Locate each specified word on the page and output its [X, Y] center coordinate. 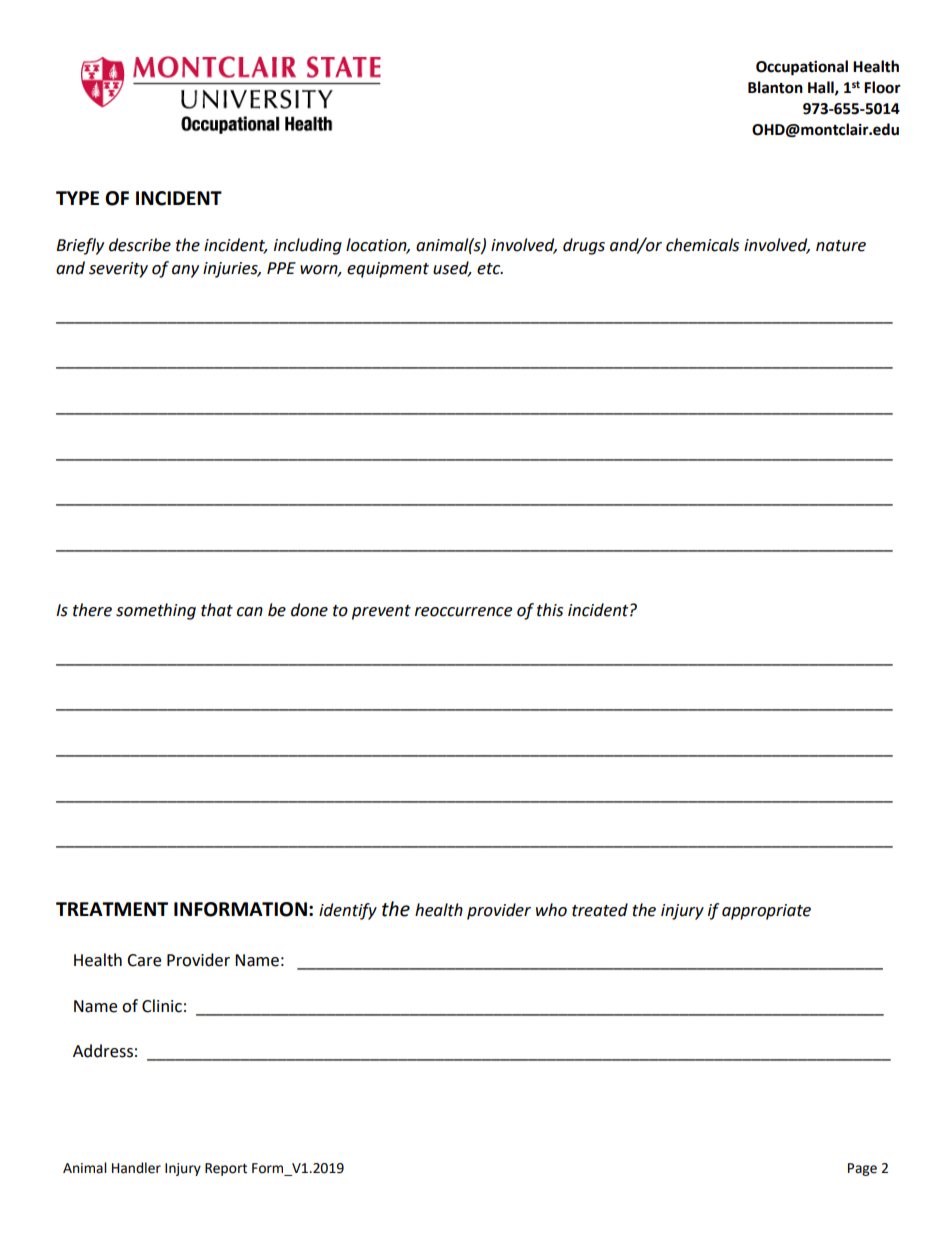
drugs [584, 246]
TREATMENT [112, 909]
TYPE [77, 198]
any [185, 271]
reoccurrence [463, 612]
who [551, 910]
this [550, 610]
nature [841, 246]
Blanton [775, 87]
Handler [136, 1168]
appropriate [766, 912]
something [156, 611]
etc [490, 269]
